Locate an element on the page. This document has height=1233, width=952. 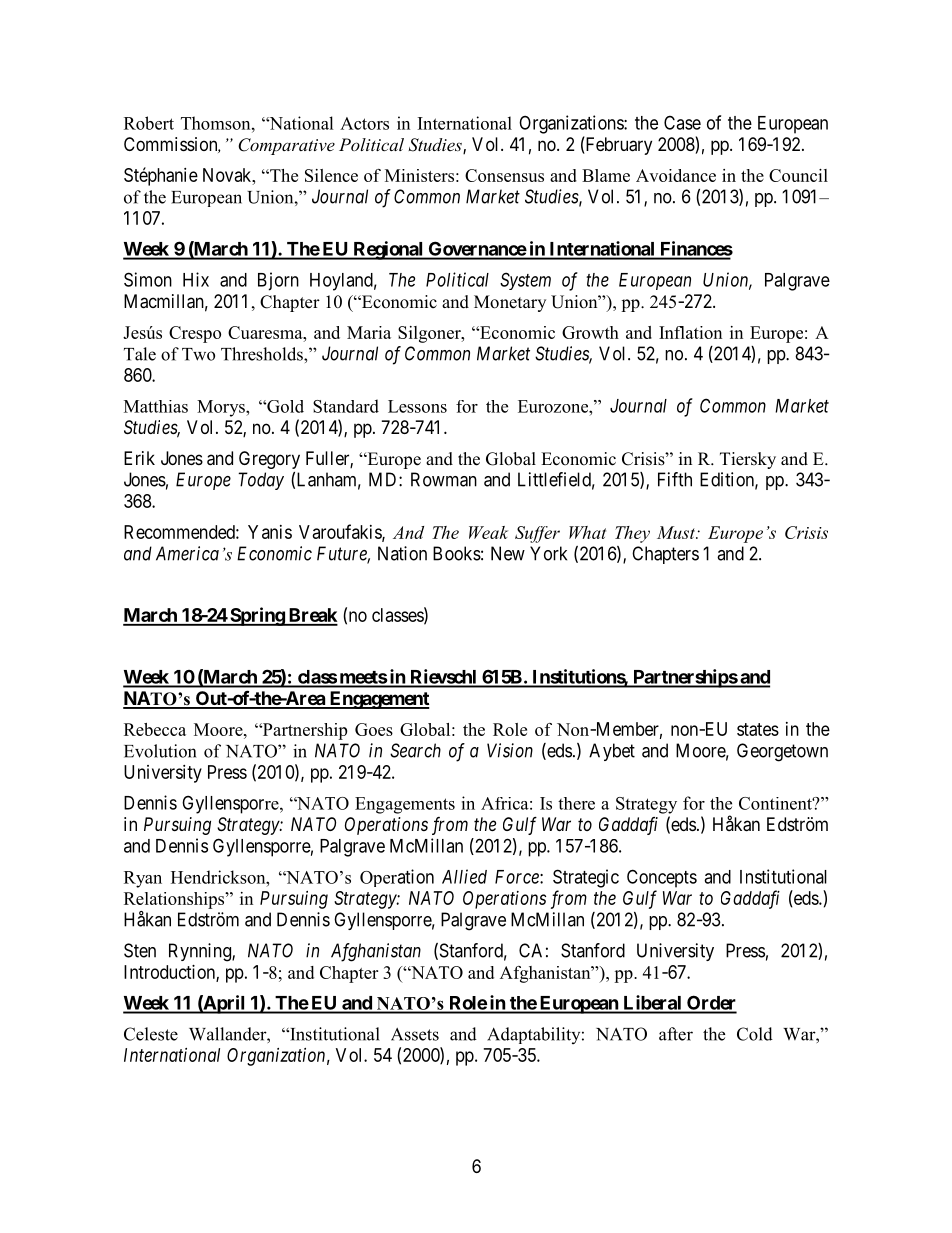
Consensus is located at coordinates (504, 175).
